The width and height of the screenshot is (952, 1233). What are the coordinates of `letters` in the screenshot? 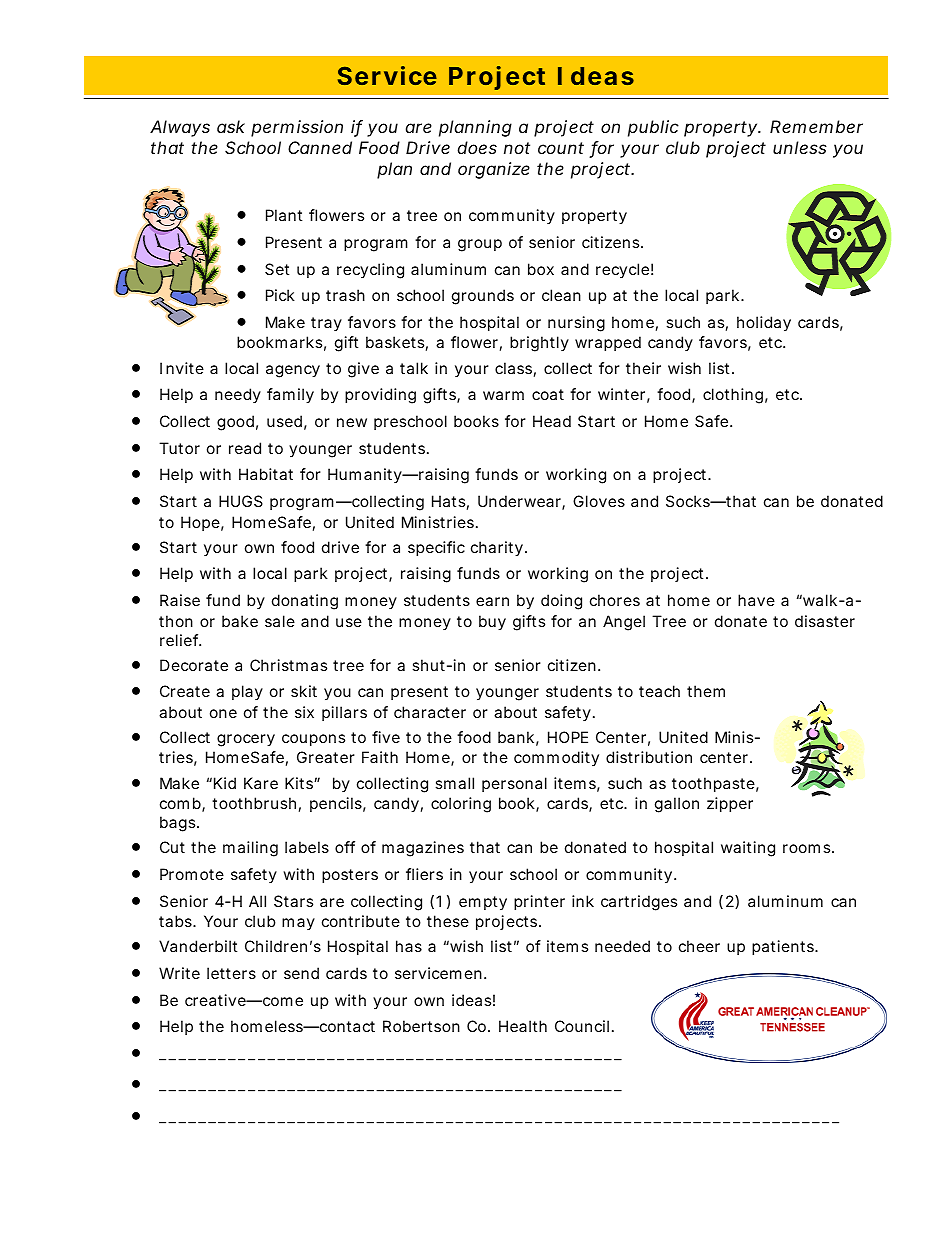 It's located at (231, 973).
